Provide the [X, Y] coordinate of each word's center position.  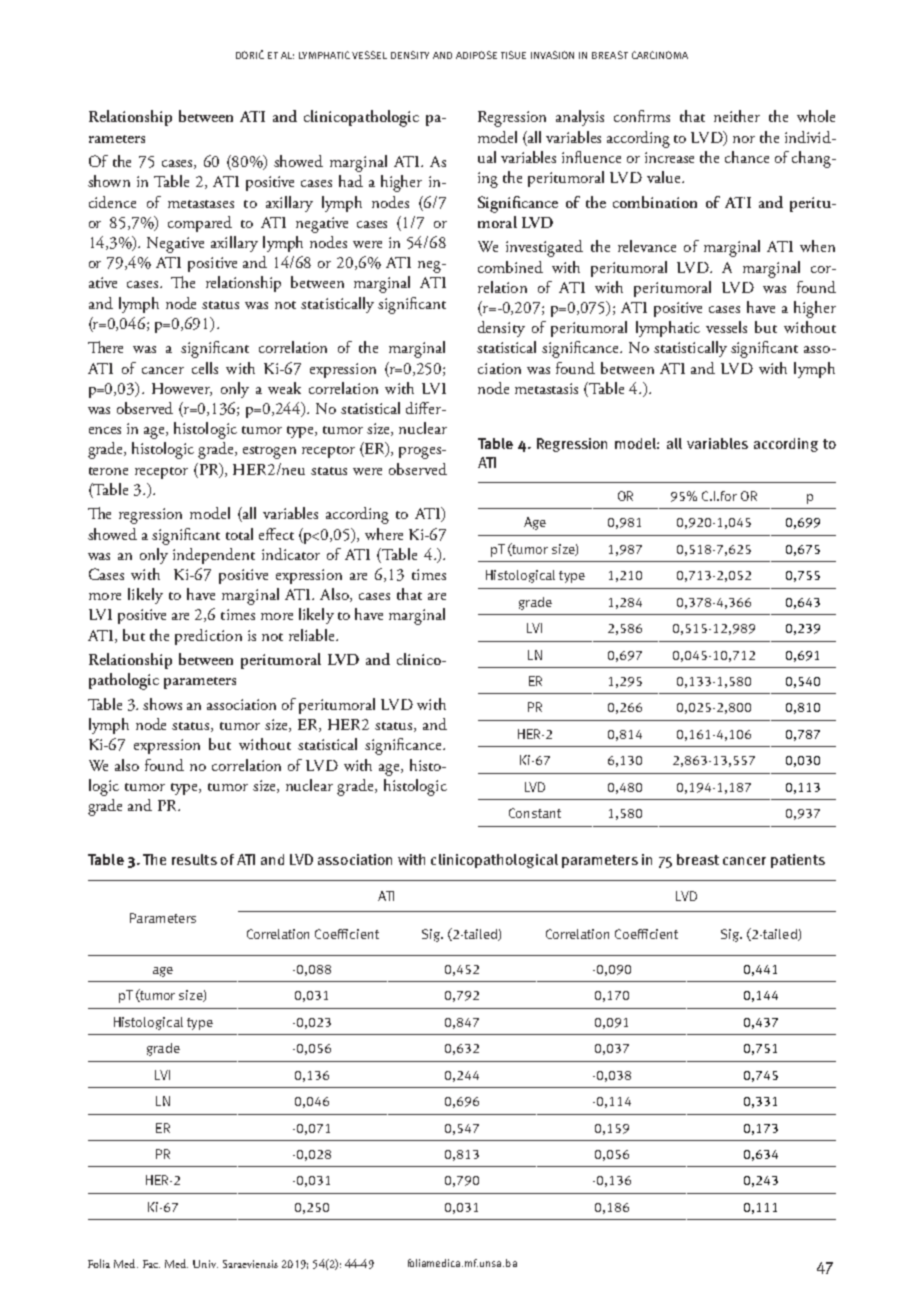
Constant [535, 813]
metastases [201, 204]
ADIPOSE [476, 55]
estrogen [269, 452]
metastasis [546, 388]
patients [798, 861]
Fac [151, 1264]
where [384, 534]
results [194, 859]
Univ [205, 1264]
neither [737, 116]
